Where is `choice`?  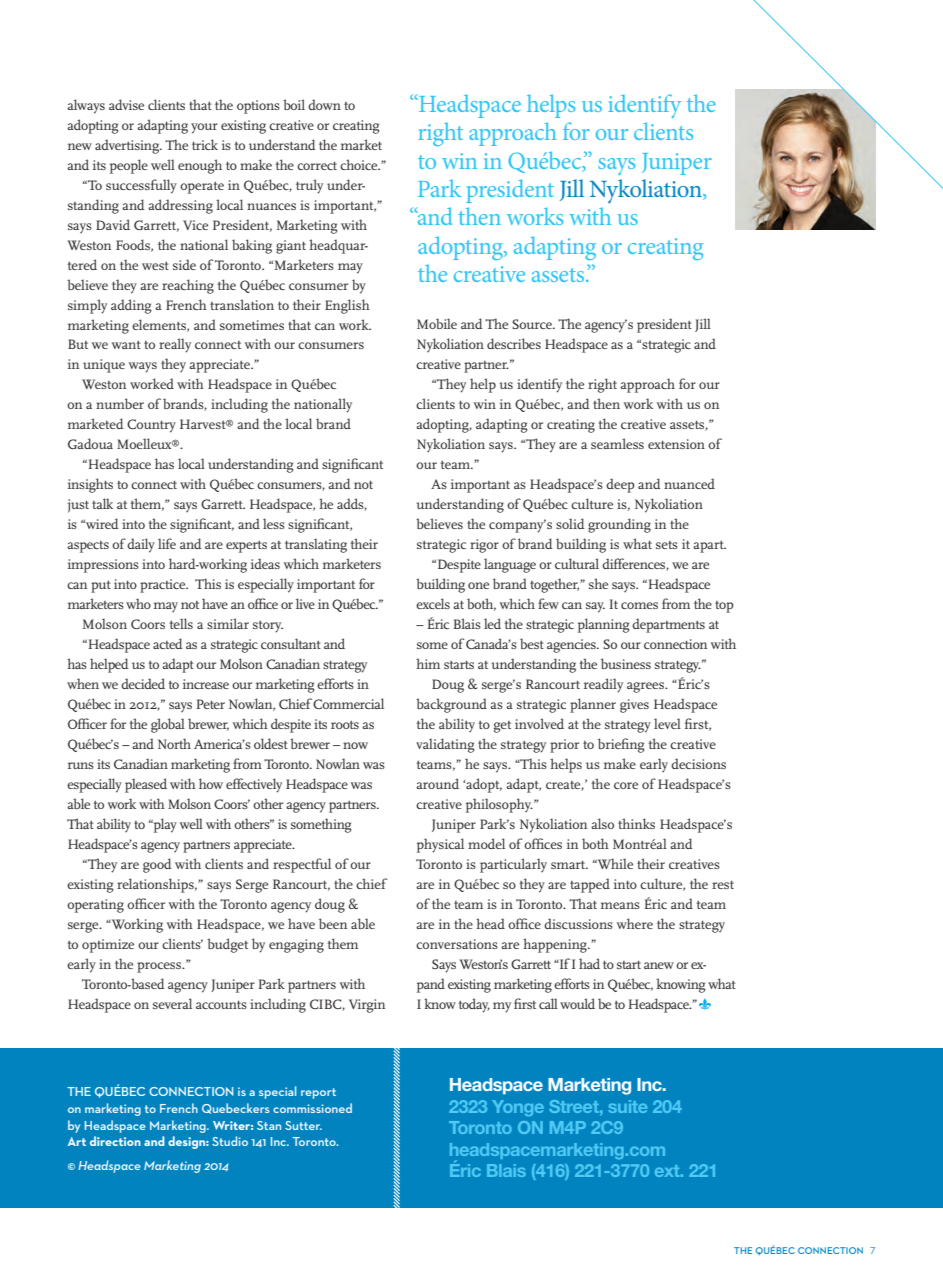
choice is located at coordinates (360, 164).
